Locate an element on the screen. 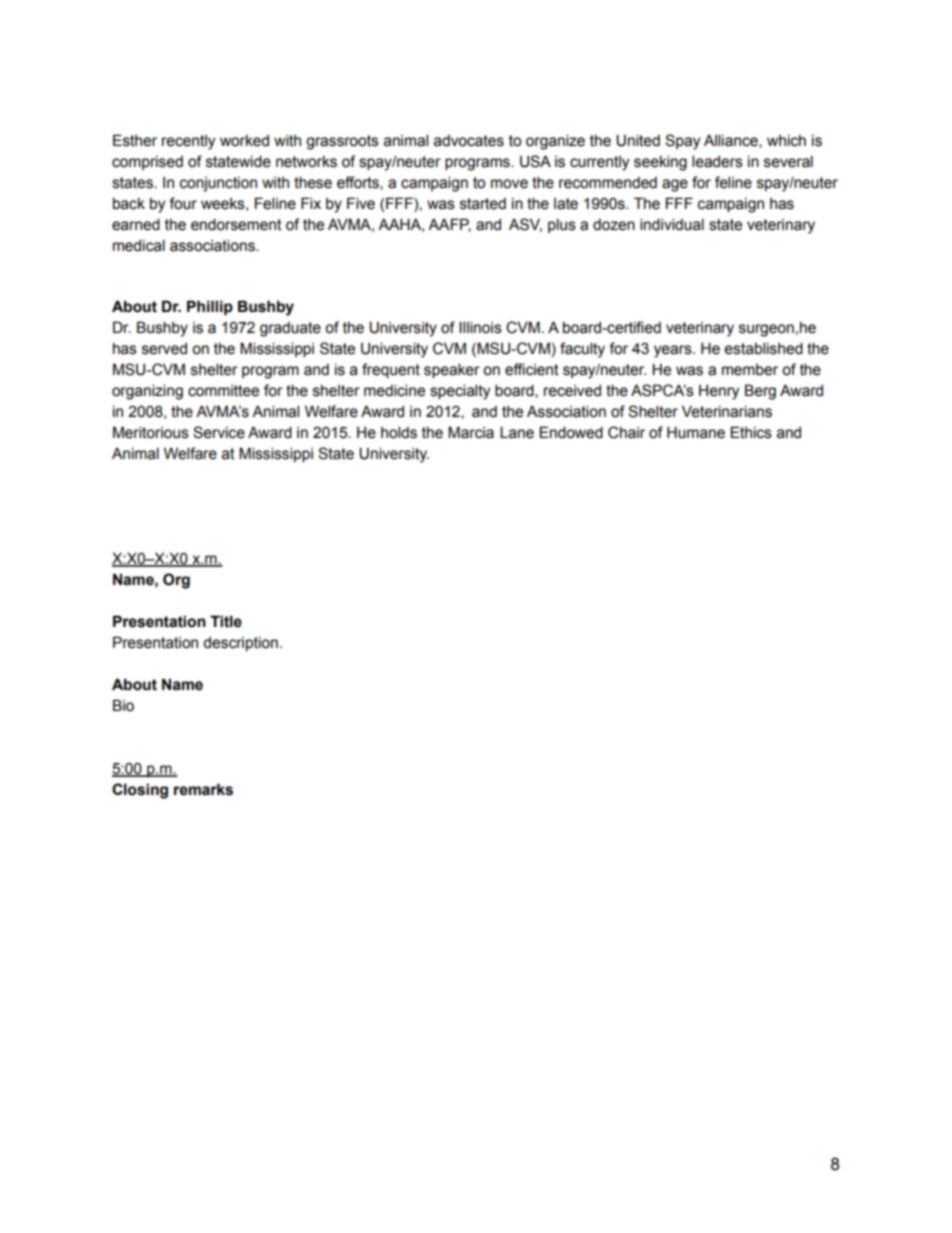 The image size is (952, 1233). advocates is located at coordinates (469, 141).
